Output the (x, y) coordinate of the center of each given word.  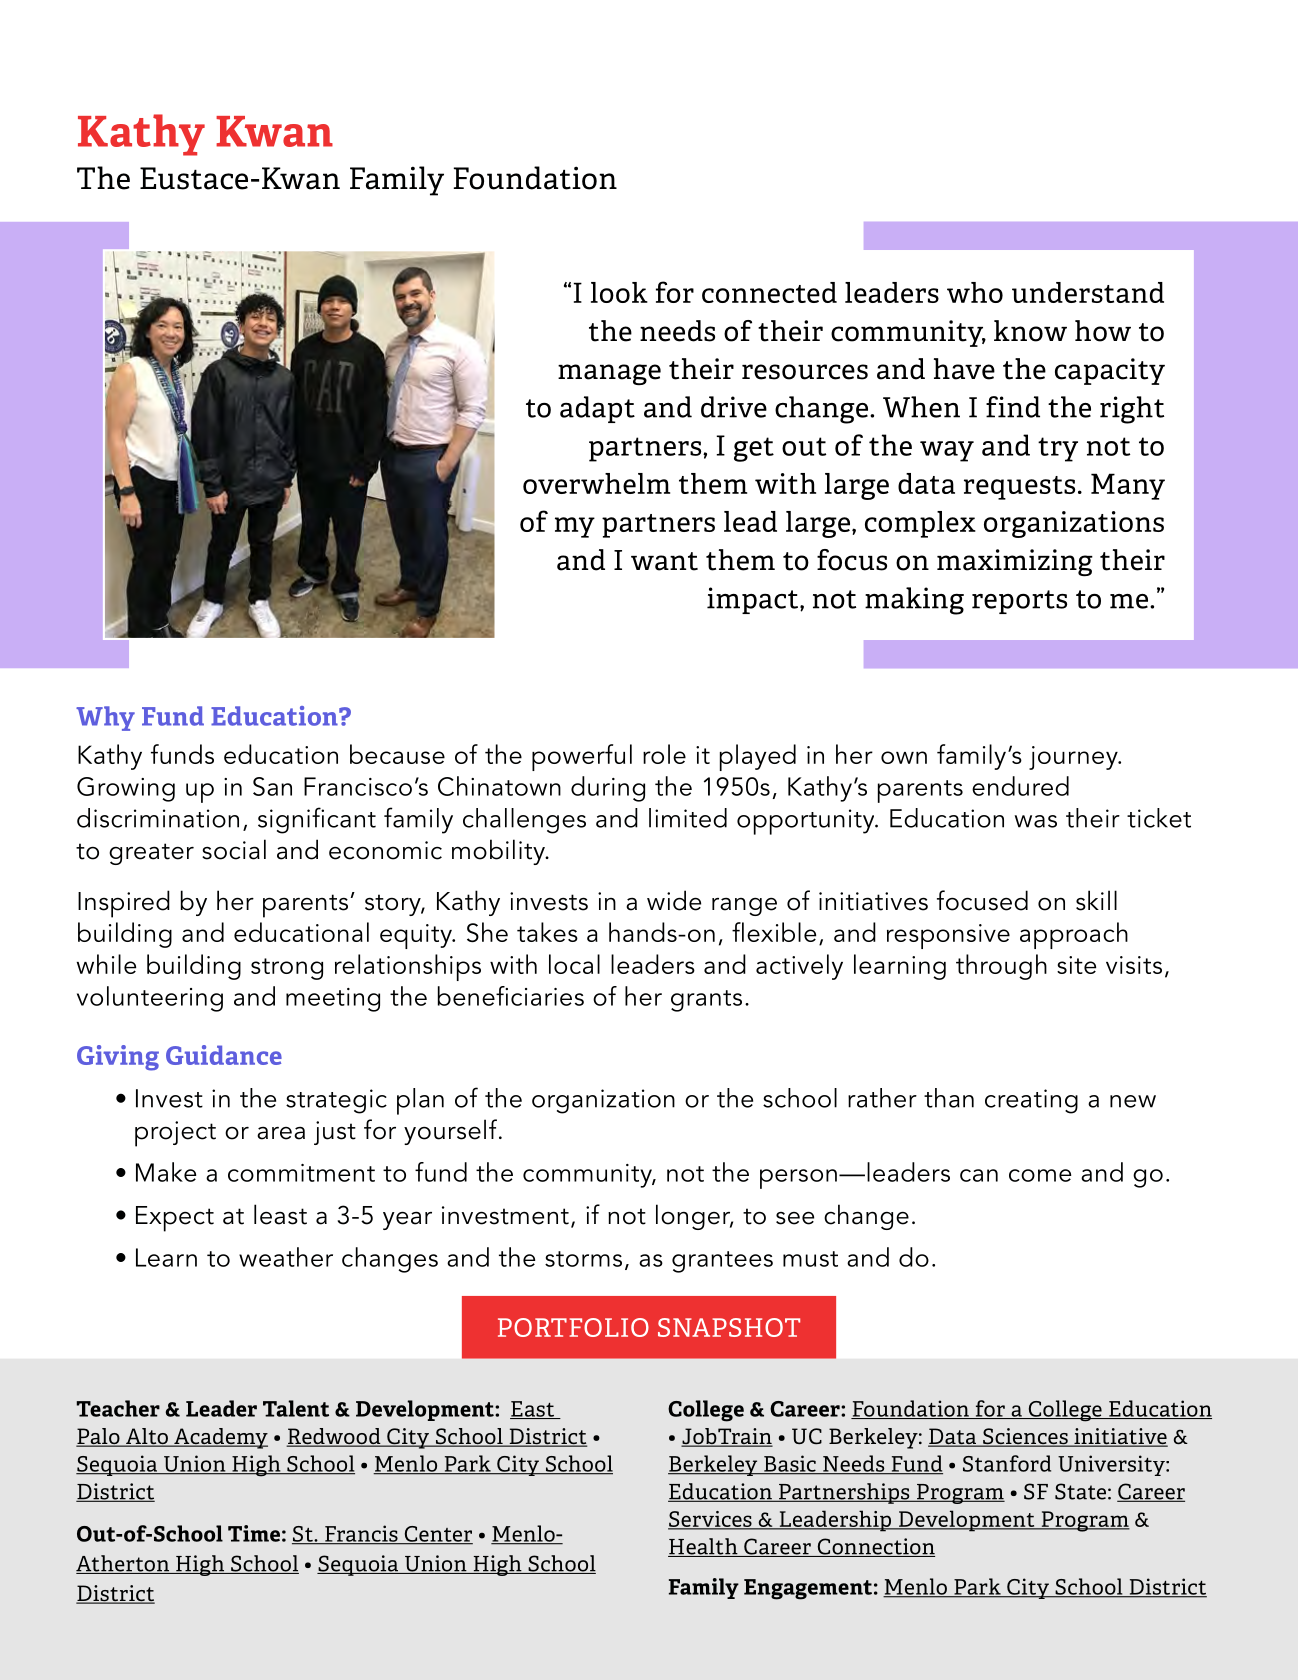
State (1080, 1491)
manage (609, 374)
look (619, 292)
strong (287, 969)
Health (704, 1547)
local (574, 964)
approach (1074, 935)
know (1030, 331)
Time (254, 1533)
